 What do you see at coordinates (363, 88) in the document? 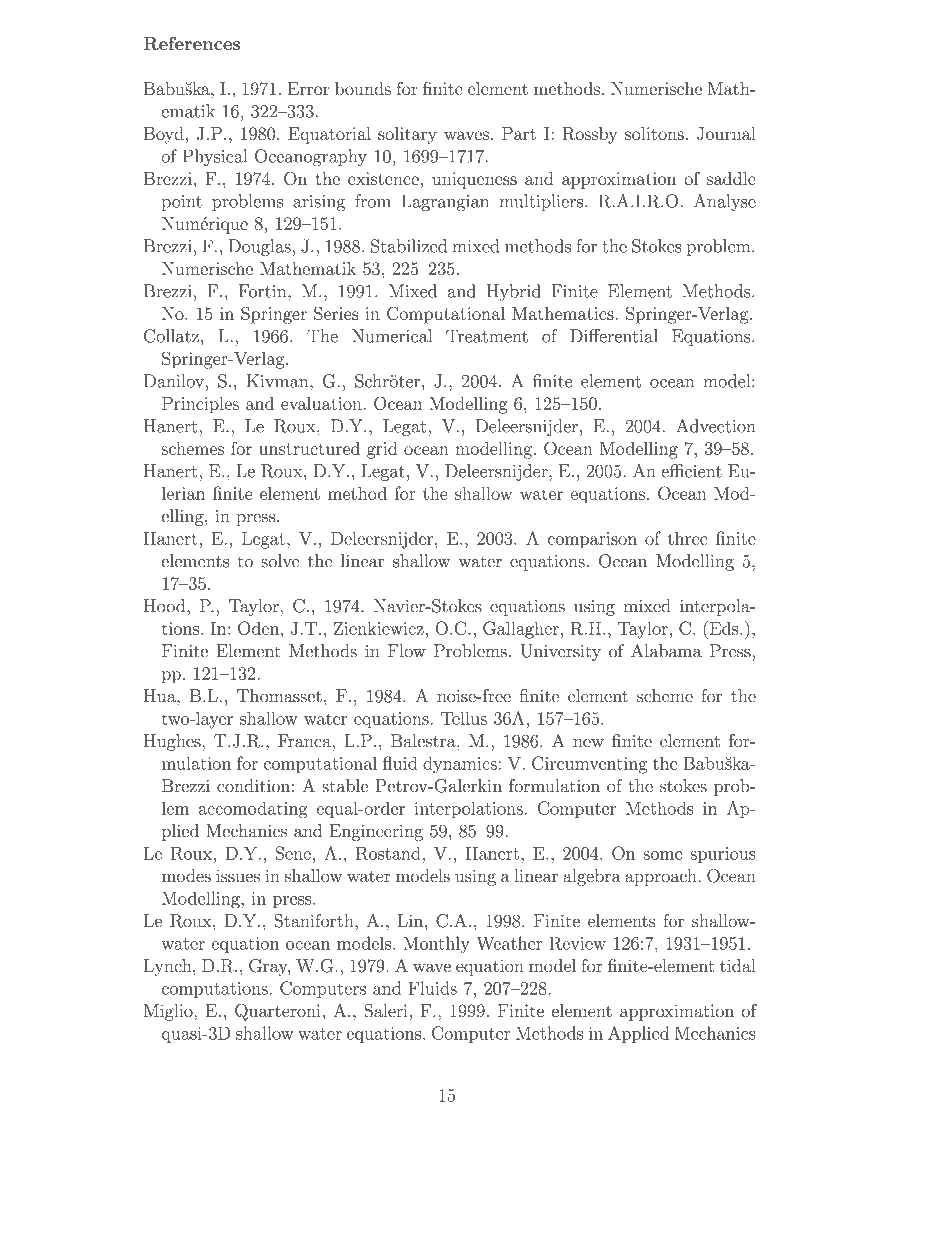
I see `bounds` at bounding box center [363, 88].
